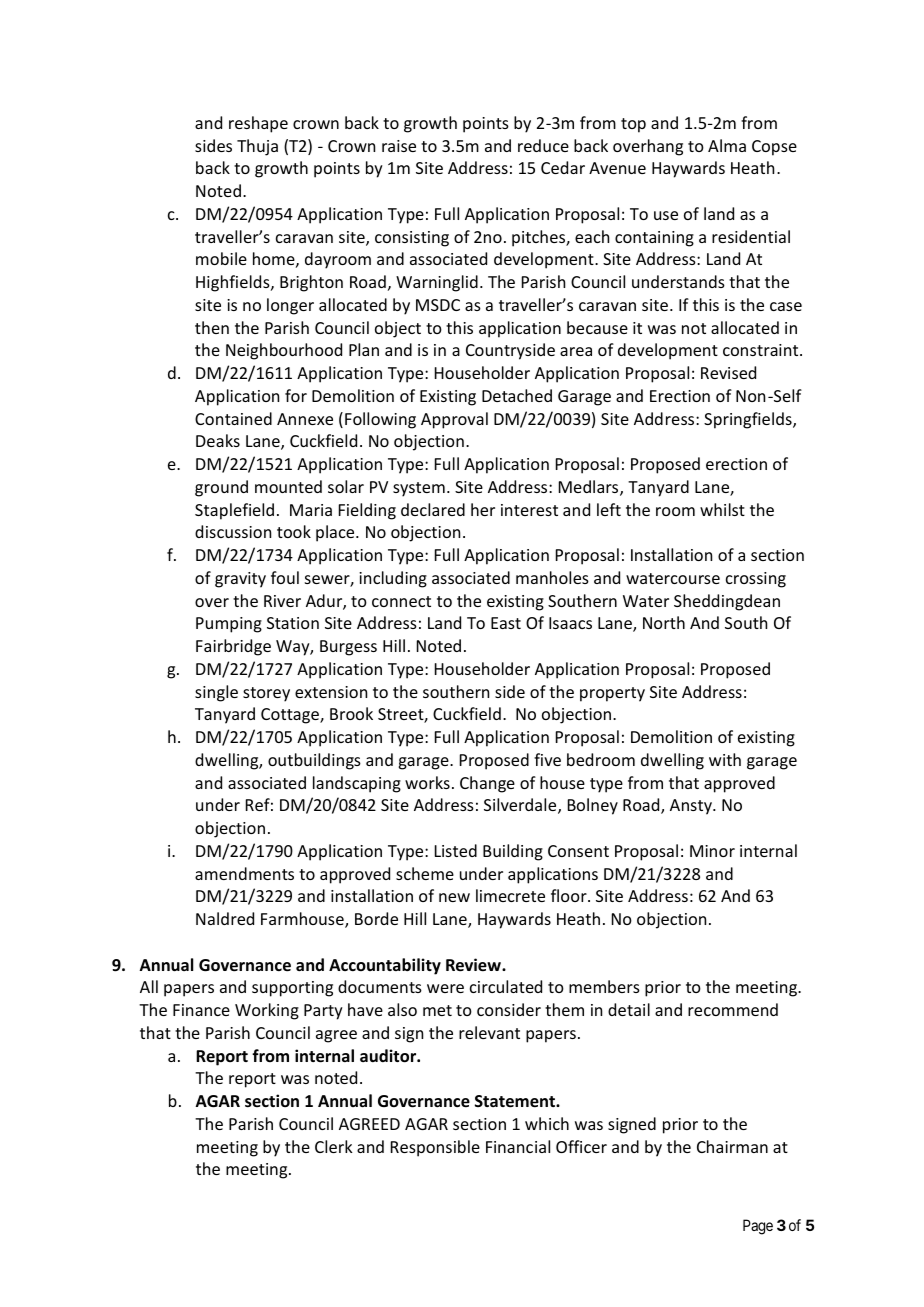  What do you see at coordinates (296, 395) in the screenshot?
I see `for` at bounding box center [296, 395].
